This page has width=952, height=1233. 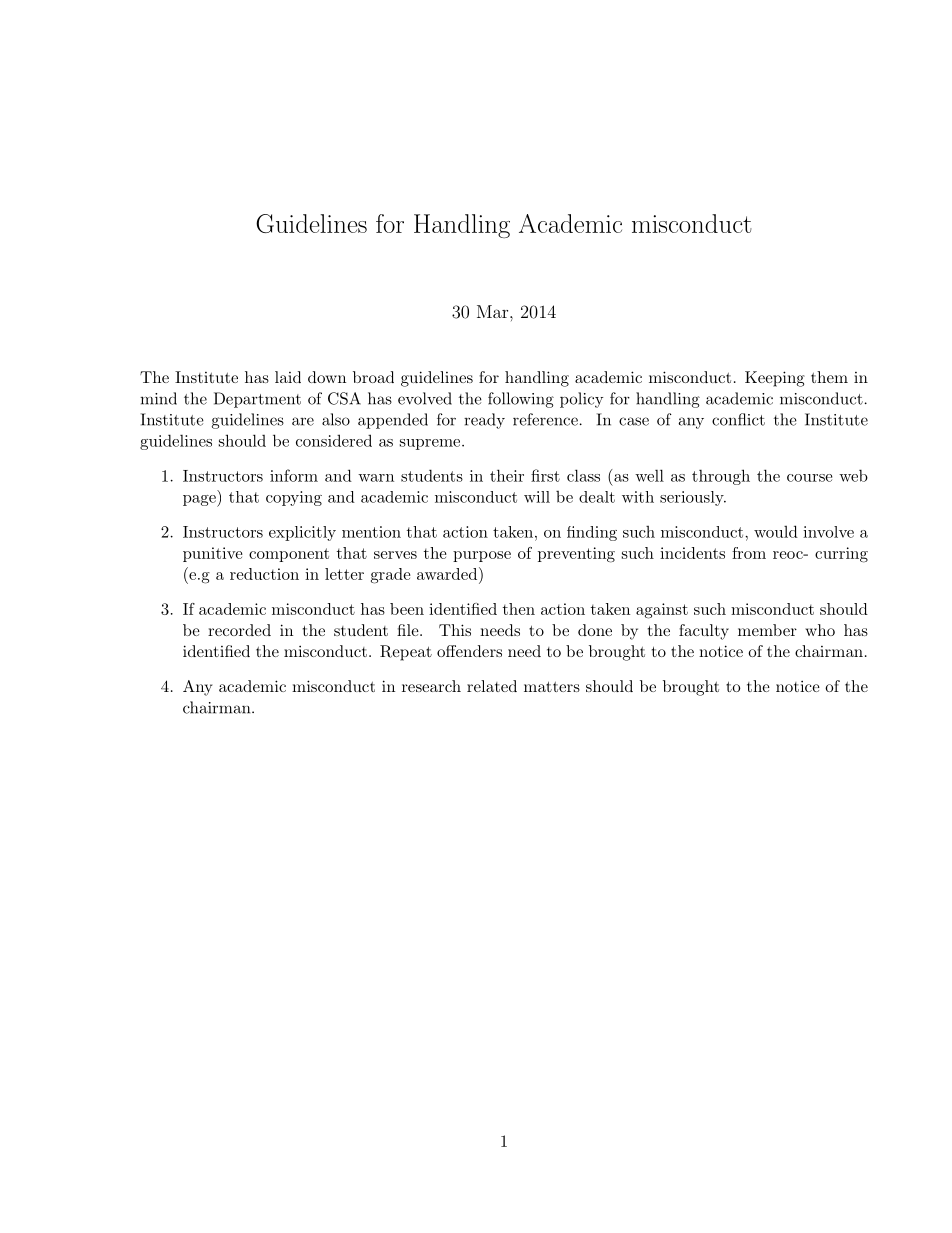 I want to click on Mar, so click(x=494, y=311).
